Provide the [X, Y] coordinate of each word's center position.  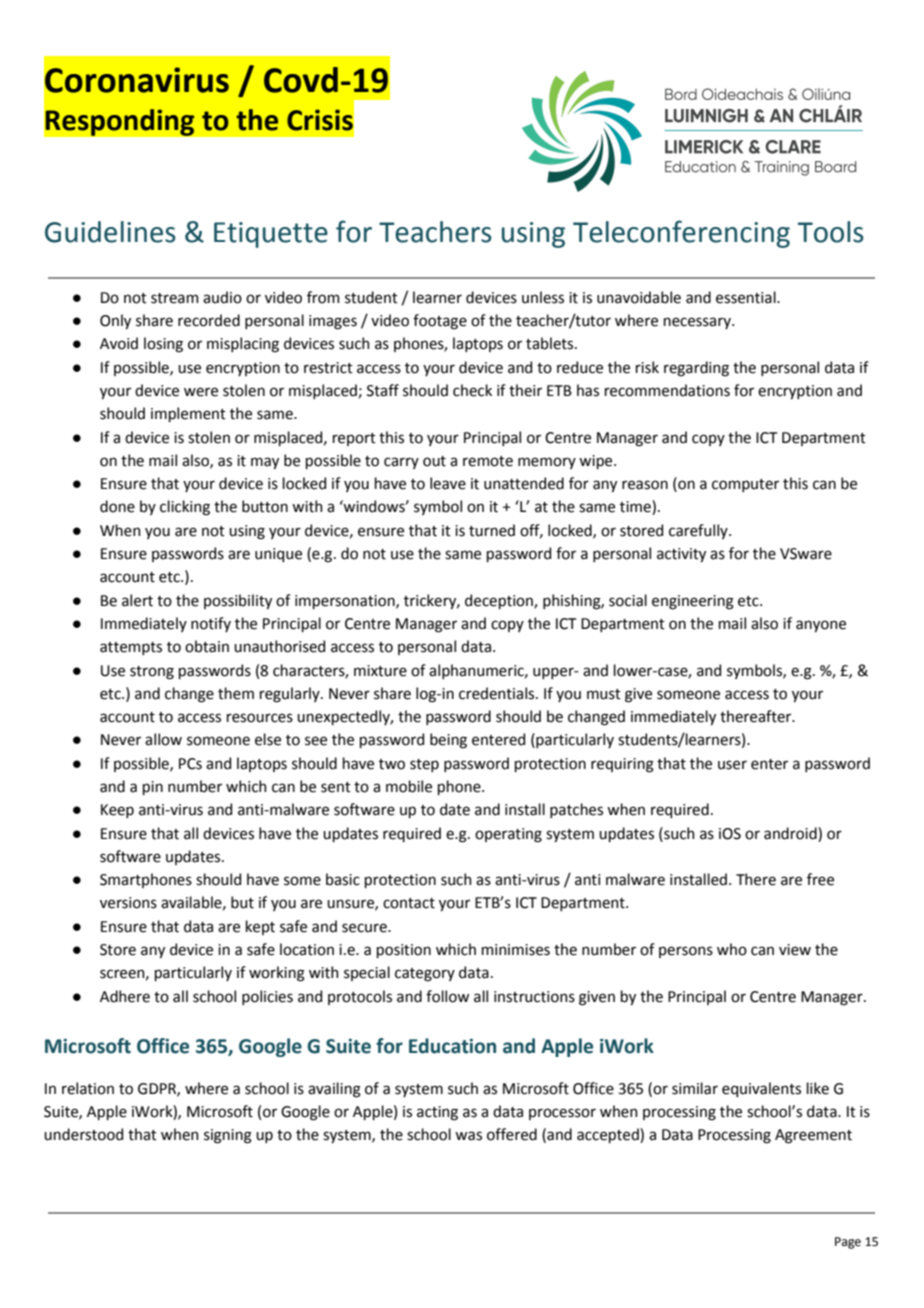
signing [228, 1136]
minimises [516, 950]
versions [128, 903]
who [732, 949]
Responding [120, 122]
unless [543, 297]
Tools [831, 232]
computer [745, 485]
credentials [498, 693]
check [472, 390]
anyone [821, 626]
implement [188, 414]
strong [152, 673]
